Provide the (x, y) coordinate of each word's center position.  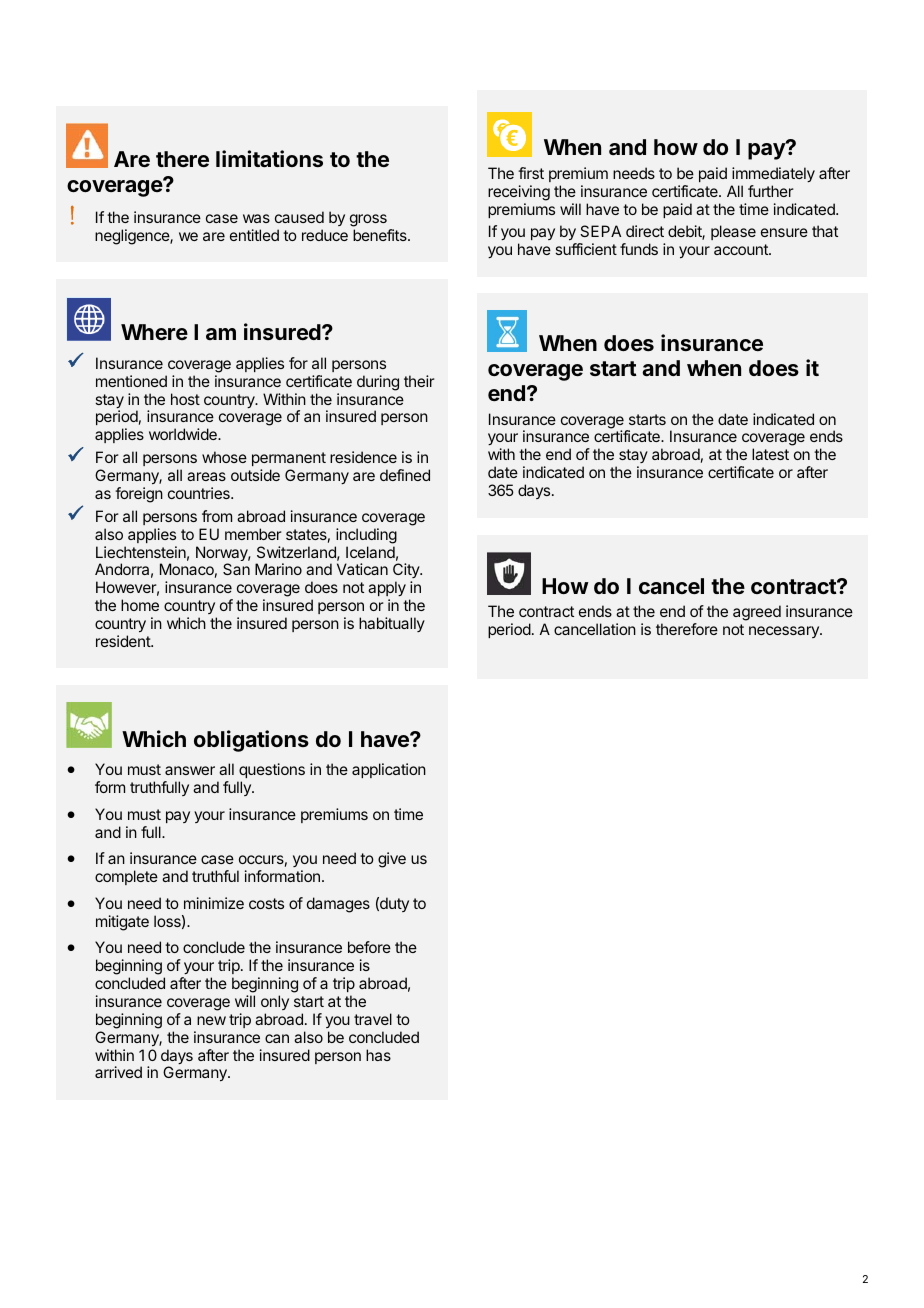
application (389, 770)
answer (190, 770)
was (256, 218)
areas (206, 476)
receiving (519, 193)
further (771, 191)
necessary (785, 632)
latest (770, 454)
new (211, 1020)
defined (405, 475)
